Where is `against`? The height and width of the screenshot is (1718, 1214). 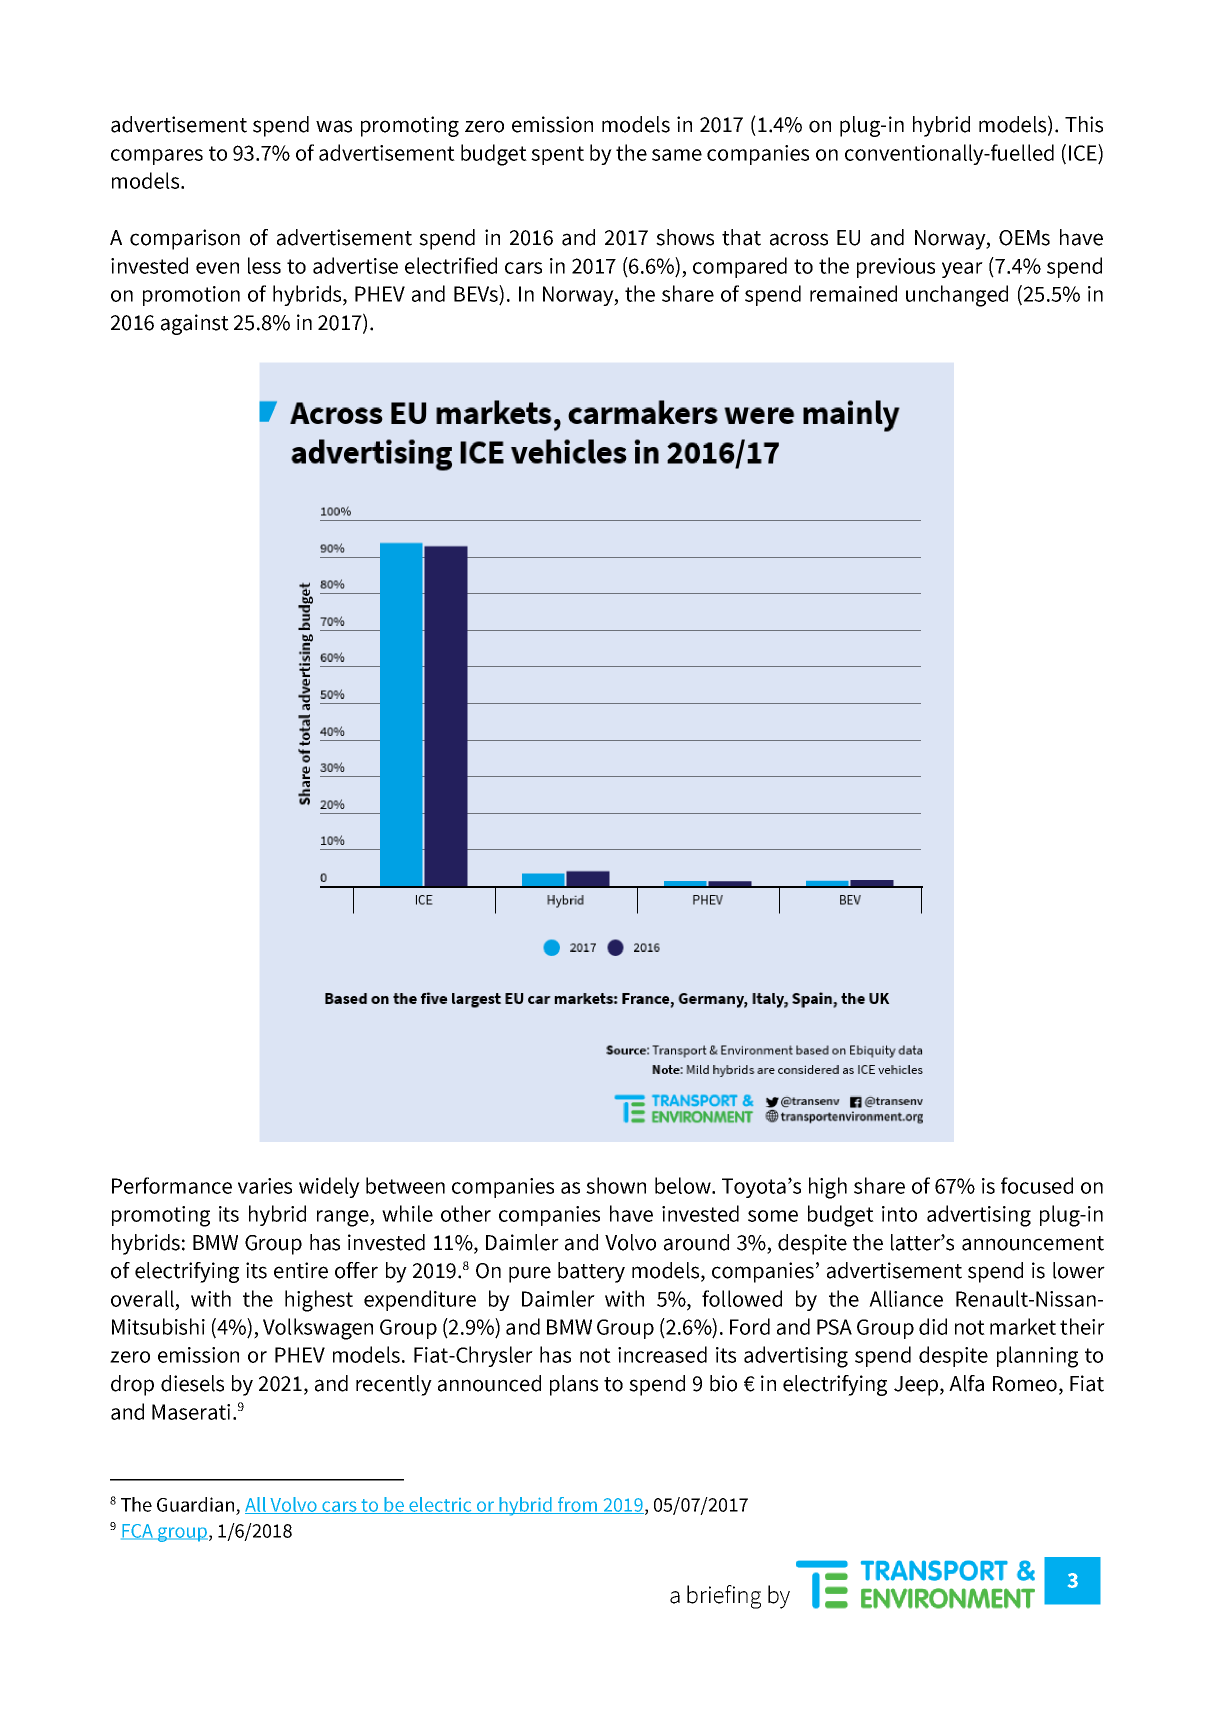
against is located at coordinates (195, 324).
